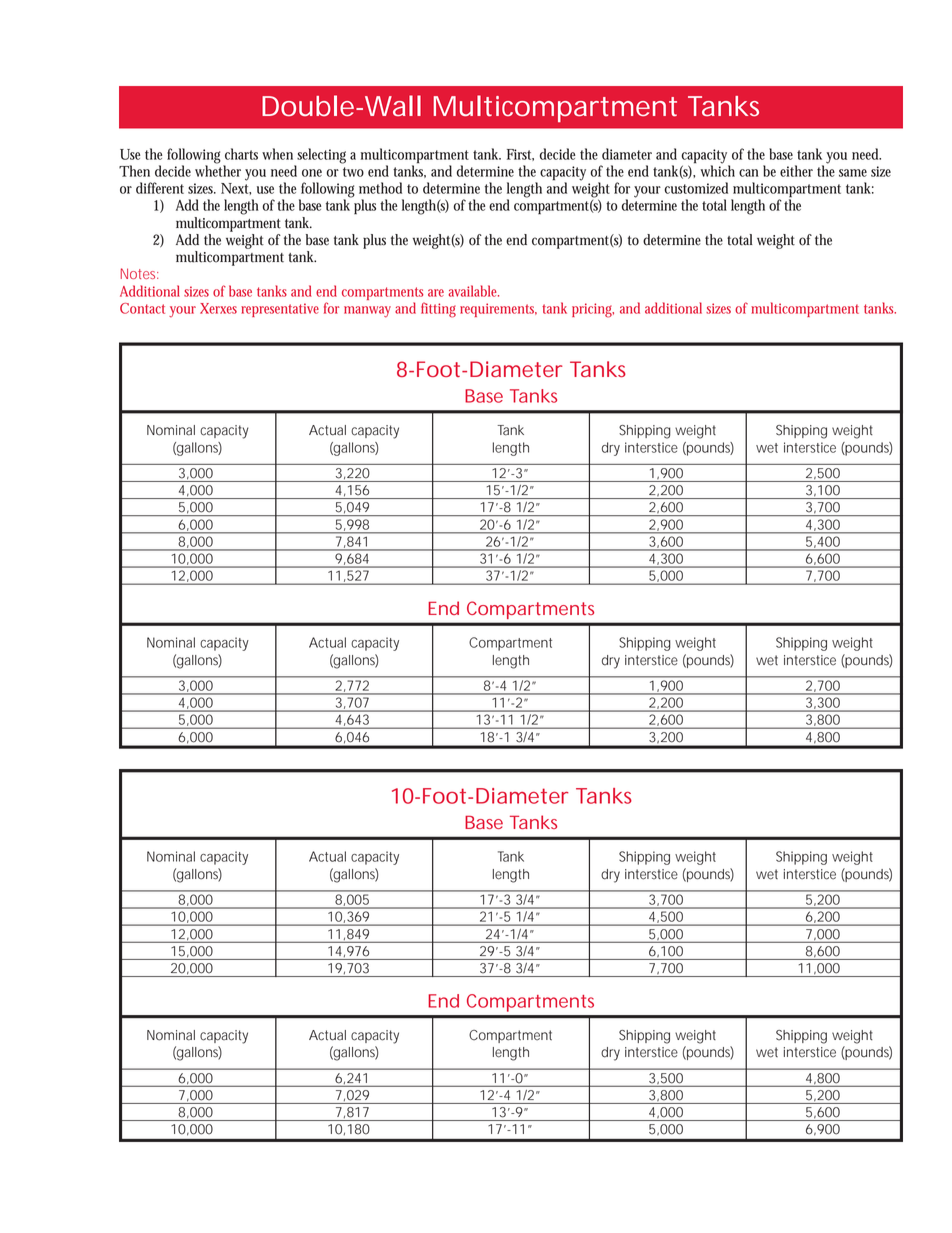  What do you see at coordinates (236, 189) in the image?
I see `Next` at bounding box center [236, 189].
